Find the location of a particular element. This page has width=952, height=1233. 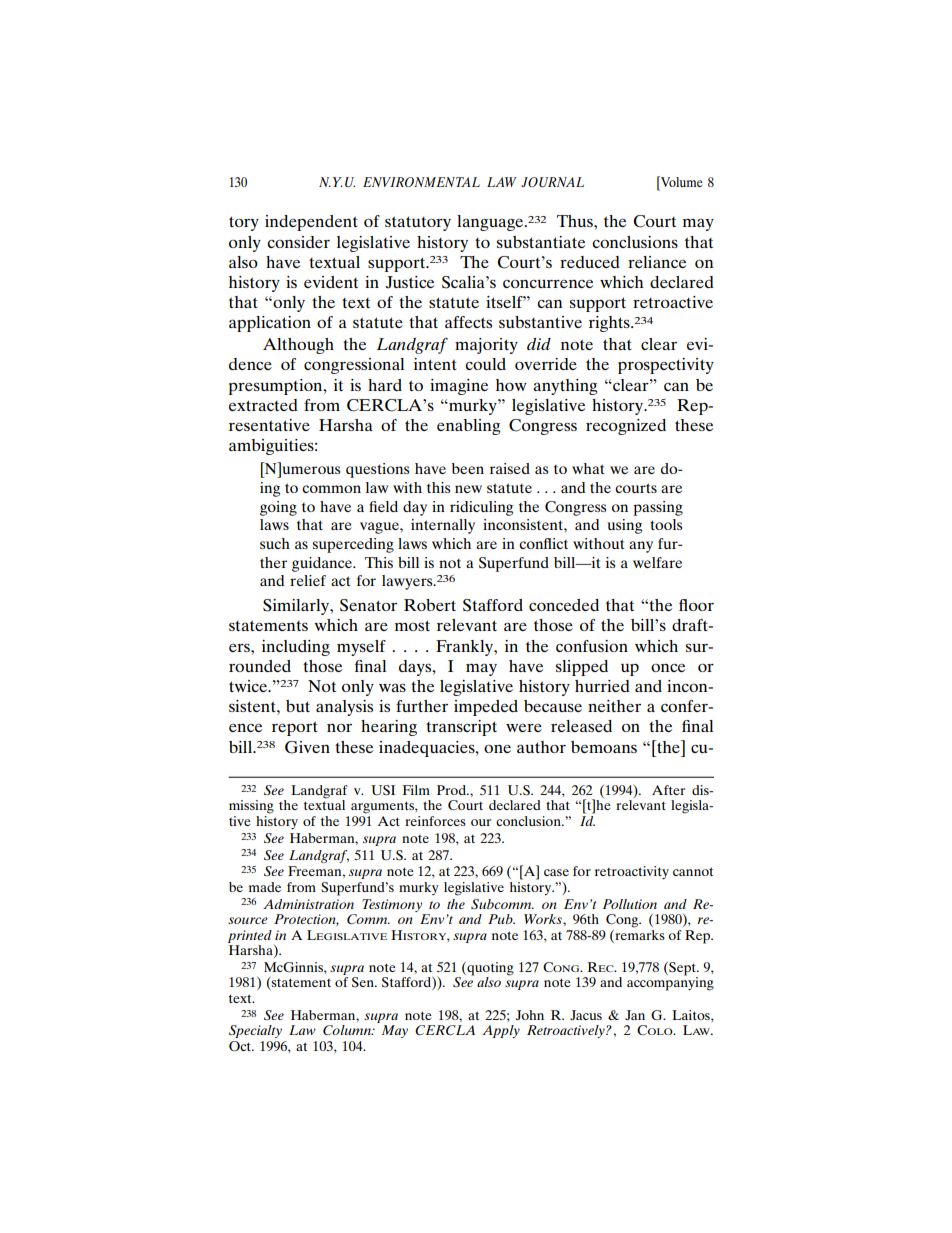

passing is located at coordinates (658, 508).
